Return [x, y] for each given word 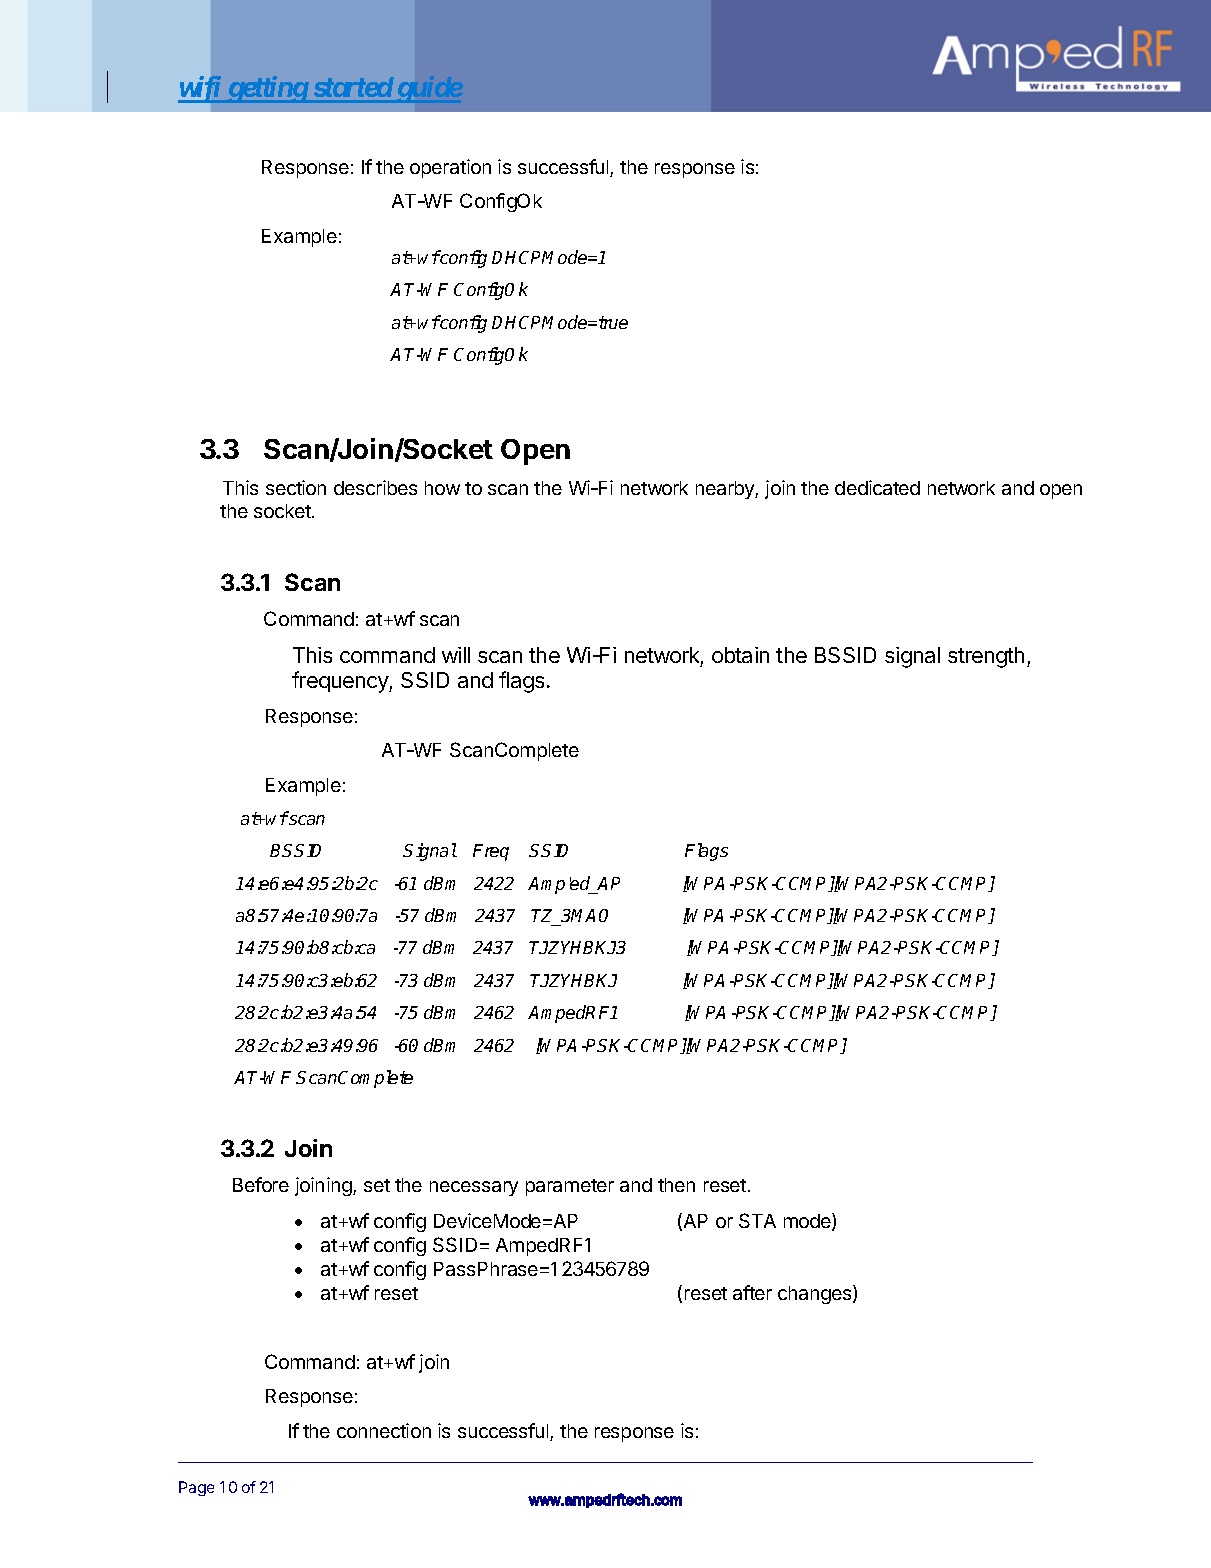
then [676, 1185]
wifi [200, 89]
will [456, 655]
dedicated [877, 487]
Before [261, 1184]
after [752, 1292]
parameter [570, 1187]
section [296, 487]
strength [986, 657]
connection [384, 1430]
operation [450, 168]
